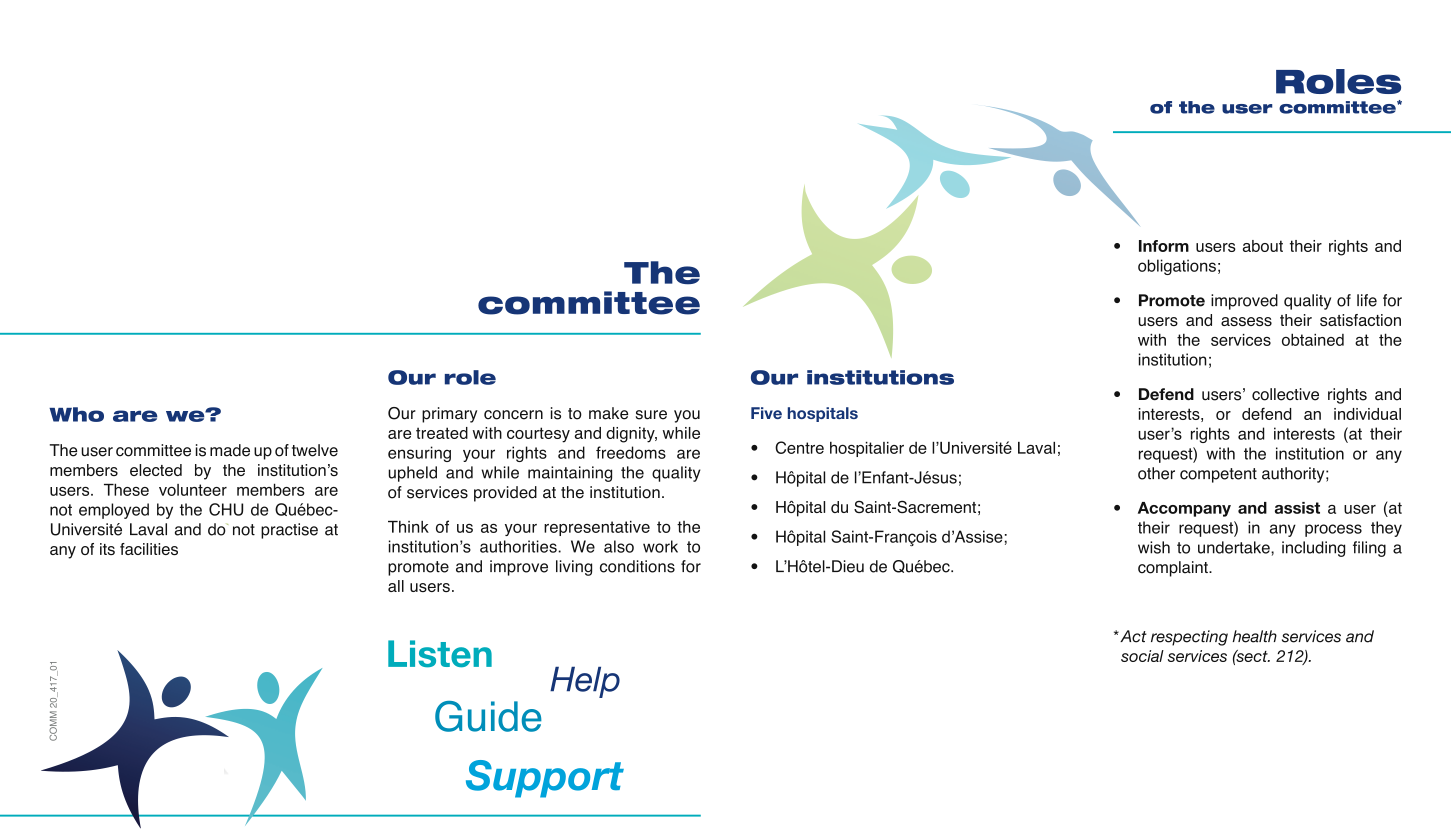 The width and height of the document is (1451, 840). I want to click on Accompany, so click(1184, 509).
